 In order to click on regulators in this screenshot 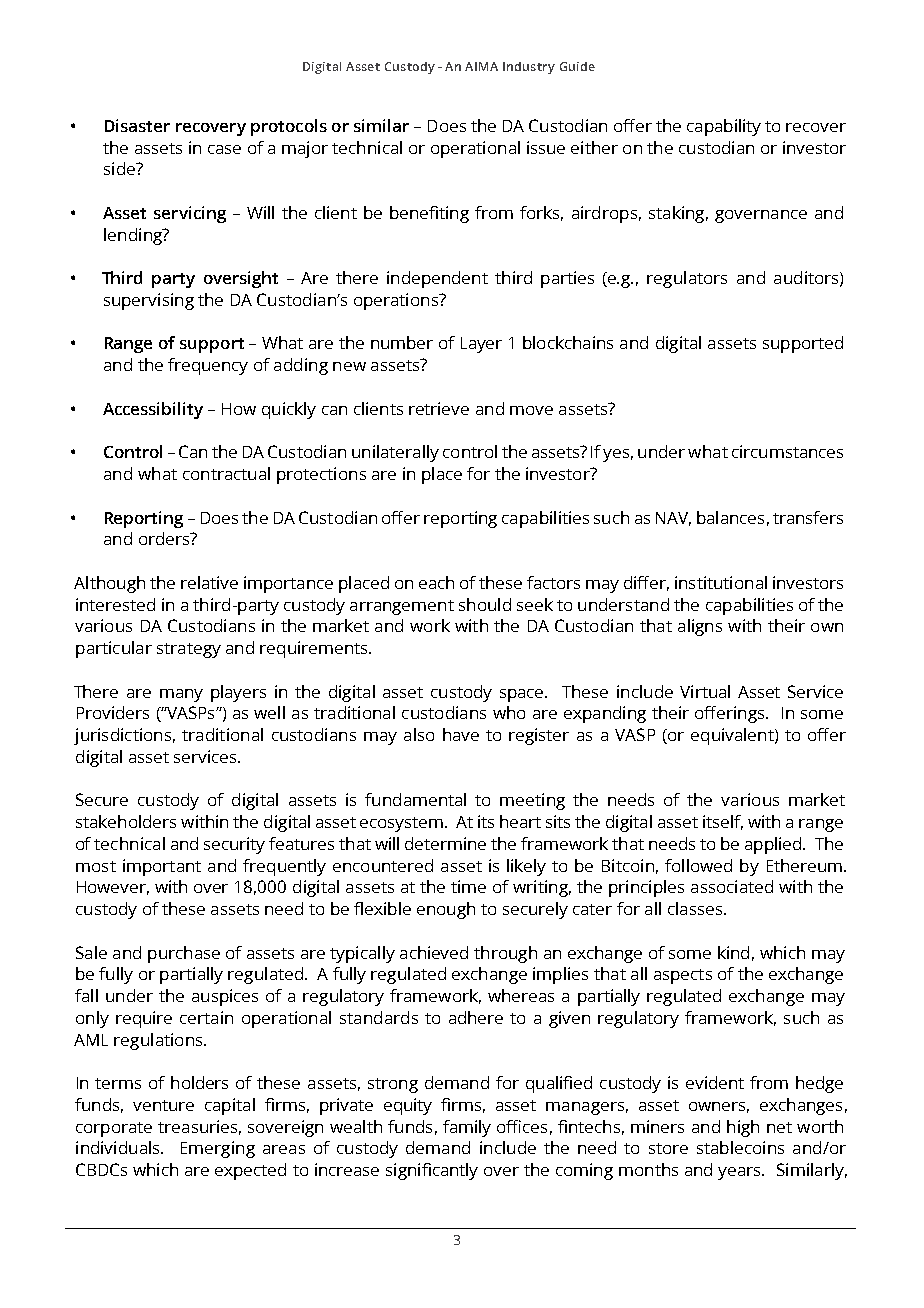, I will do `click(687, 279)`.
